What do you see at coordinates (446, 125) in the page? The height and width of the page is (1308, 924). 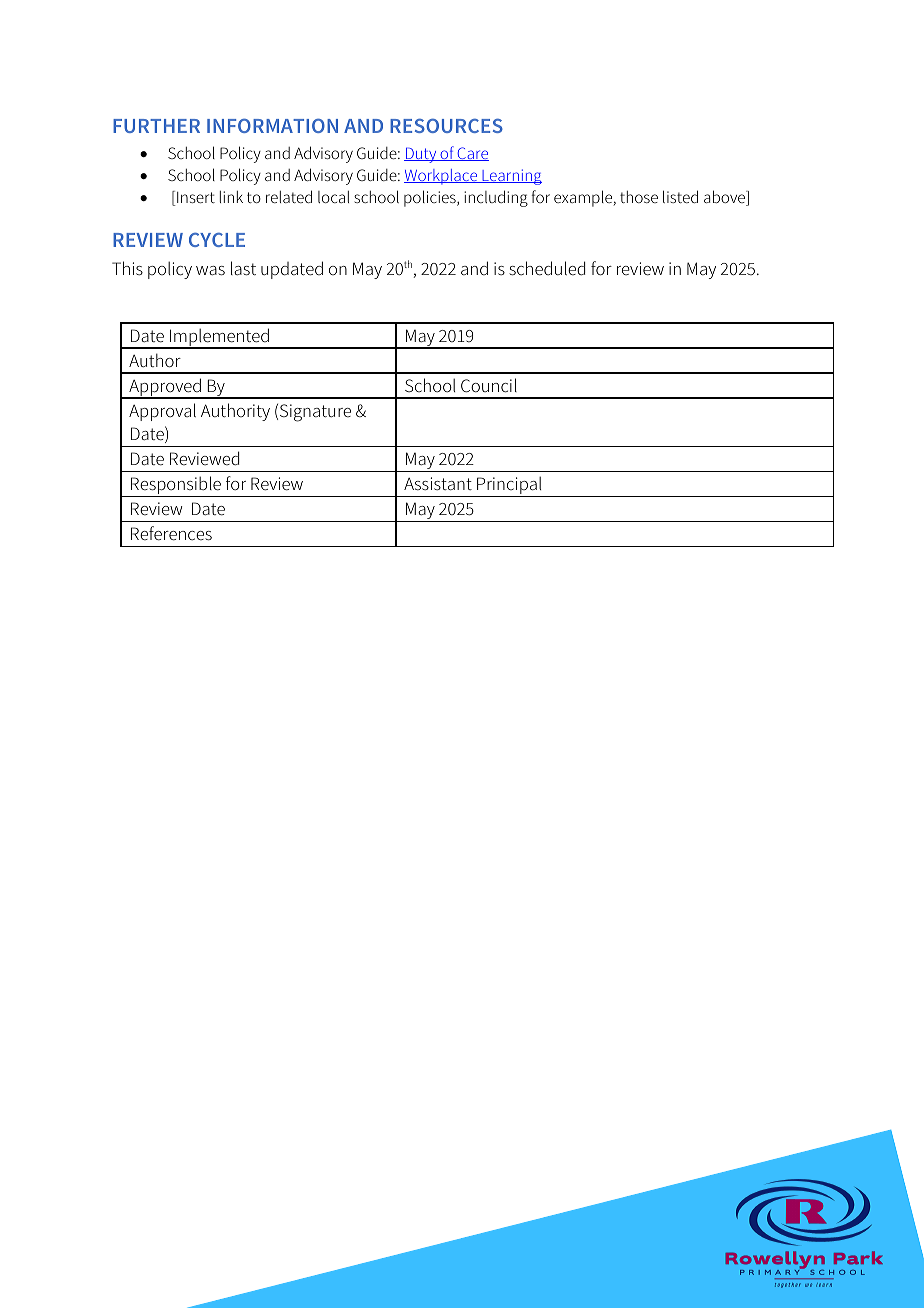 I see `RESOURCES` at bounding box center [446, 125].
